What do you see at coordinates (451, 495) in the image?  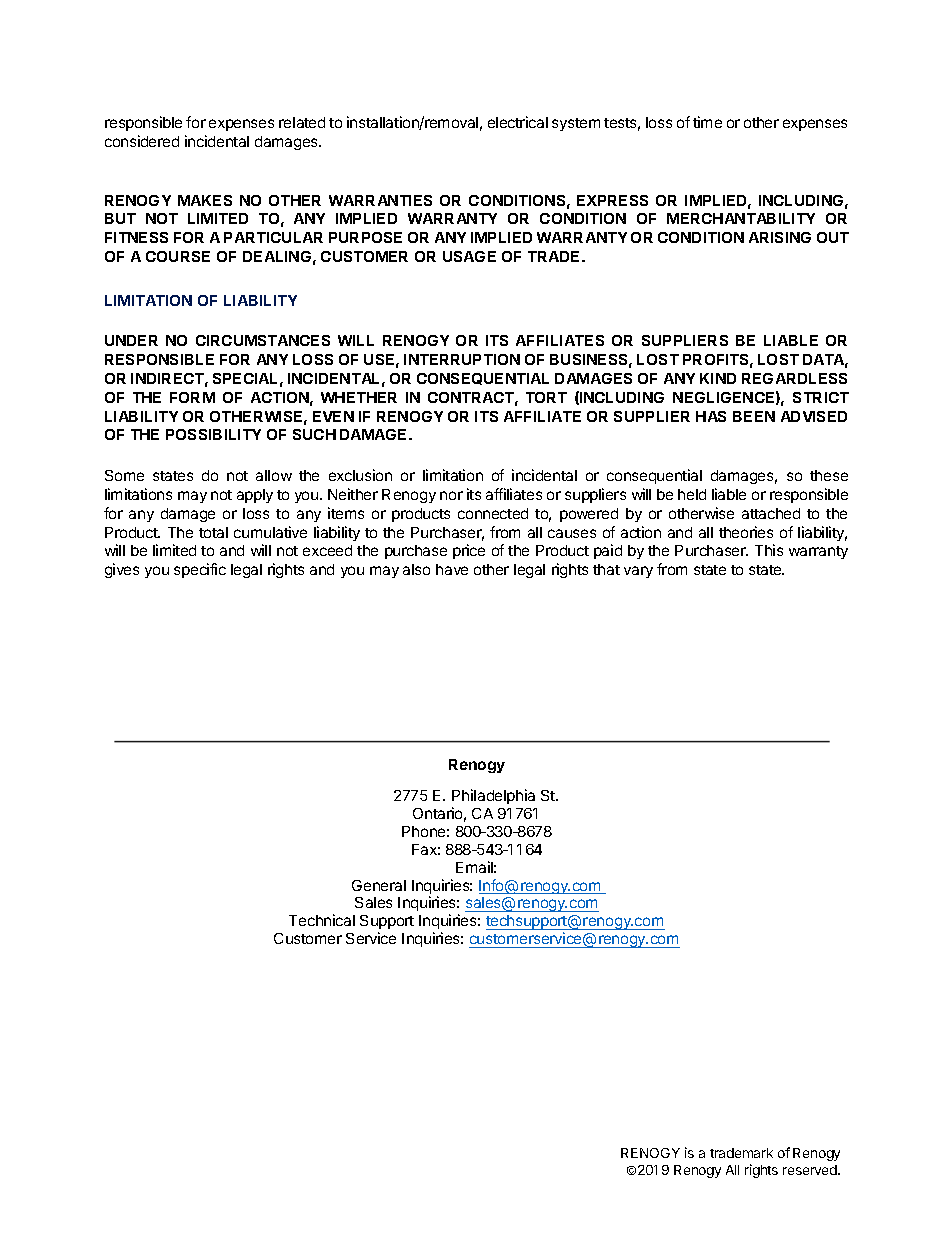 I see `nor` at bounding box center [451, 495].
